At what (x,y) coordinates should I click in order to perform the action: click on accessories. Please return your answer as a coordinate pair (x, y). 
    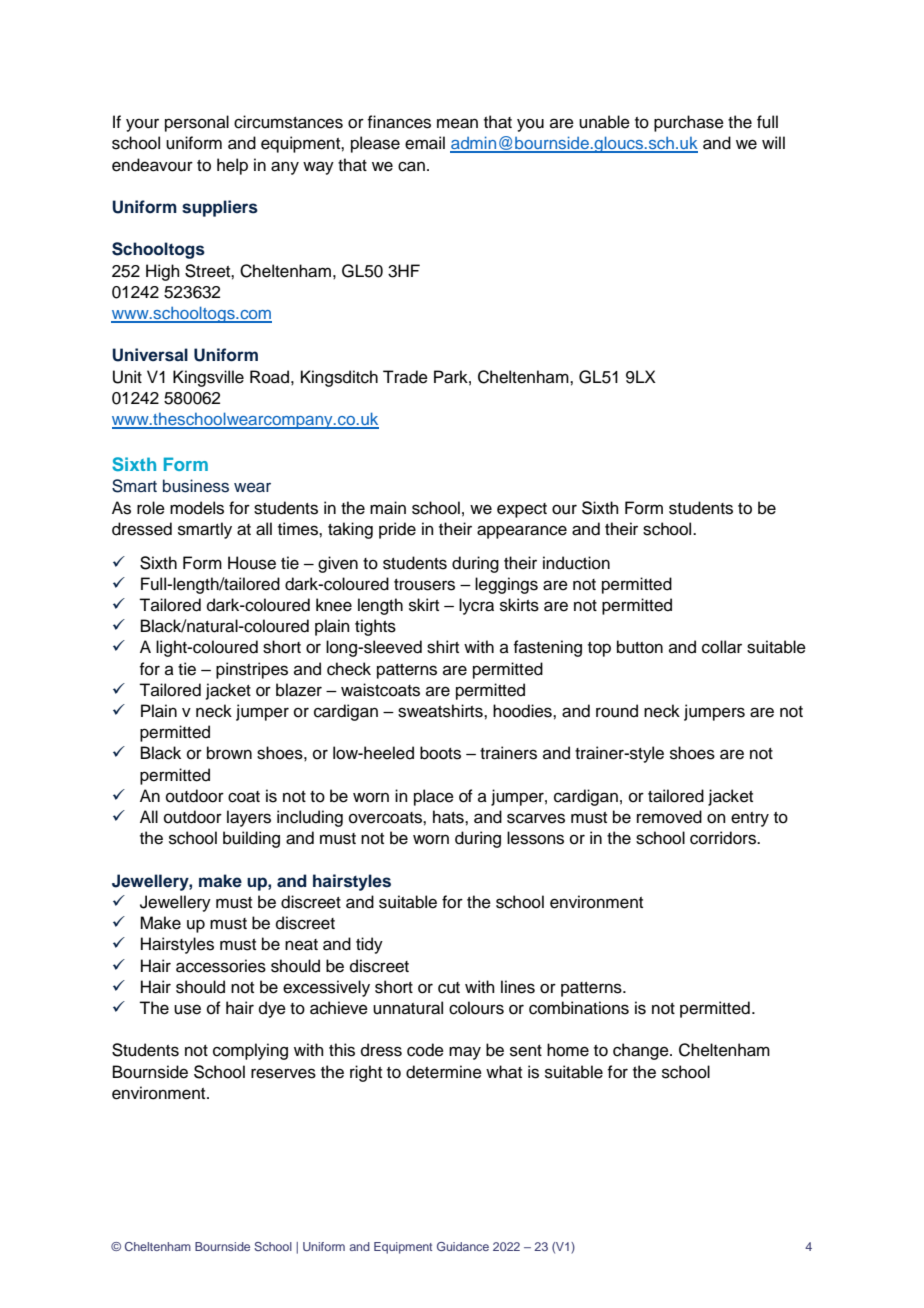
    Looking at the image, I should click on (221, 966).
